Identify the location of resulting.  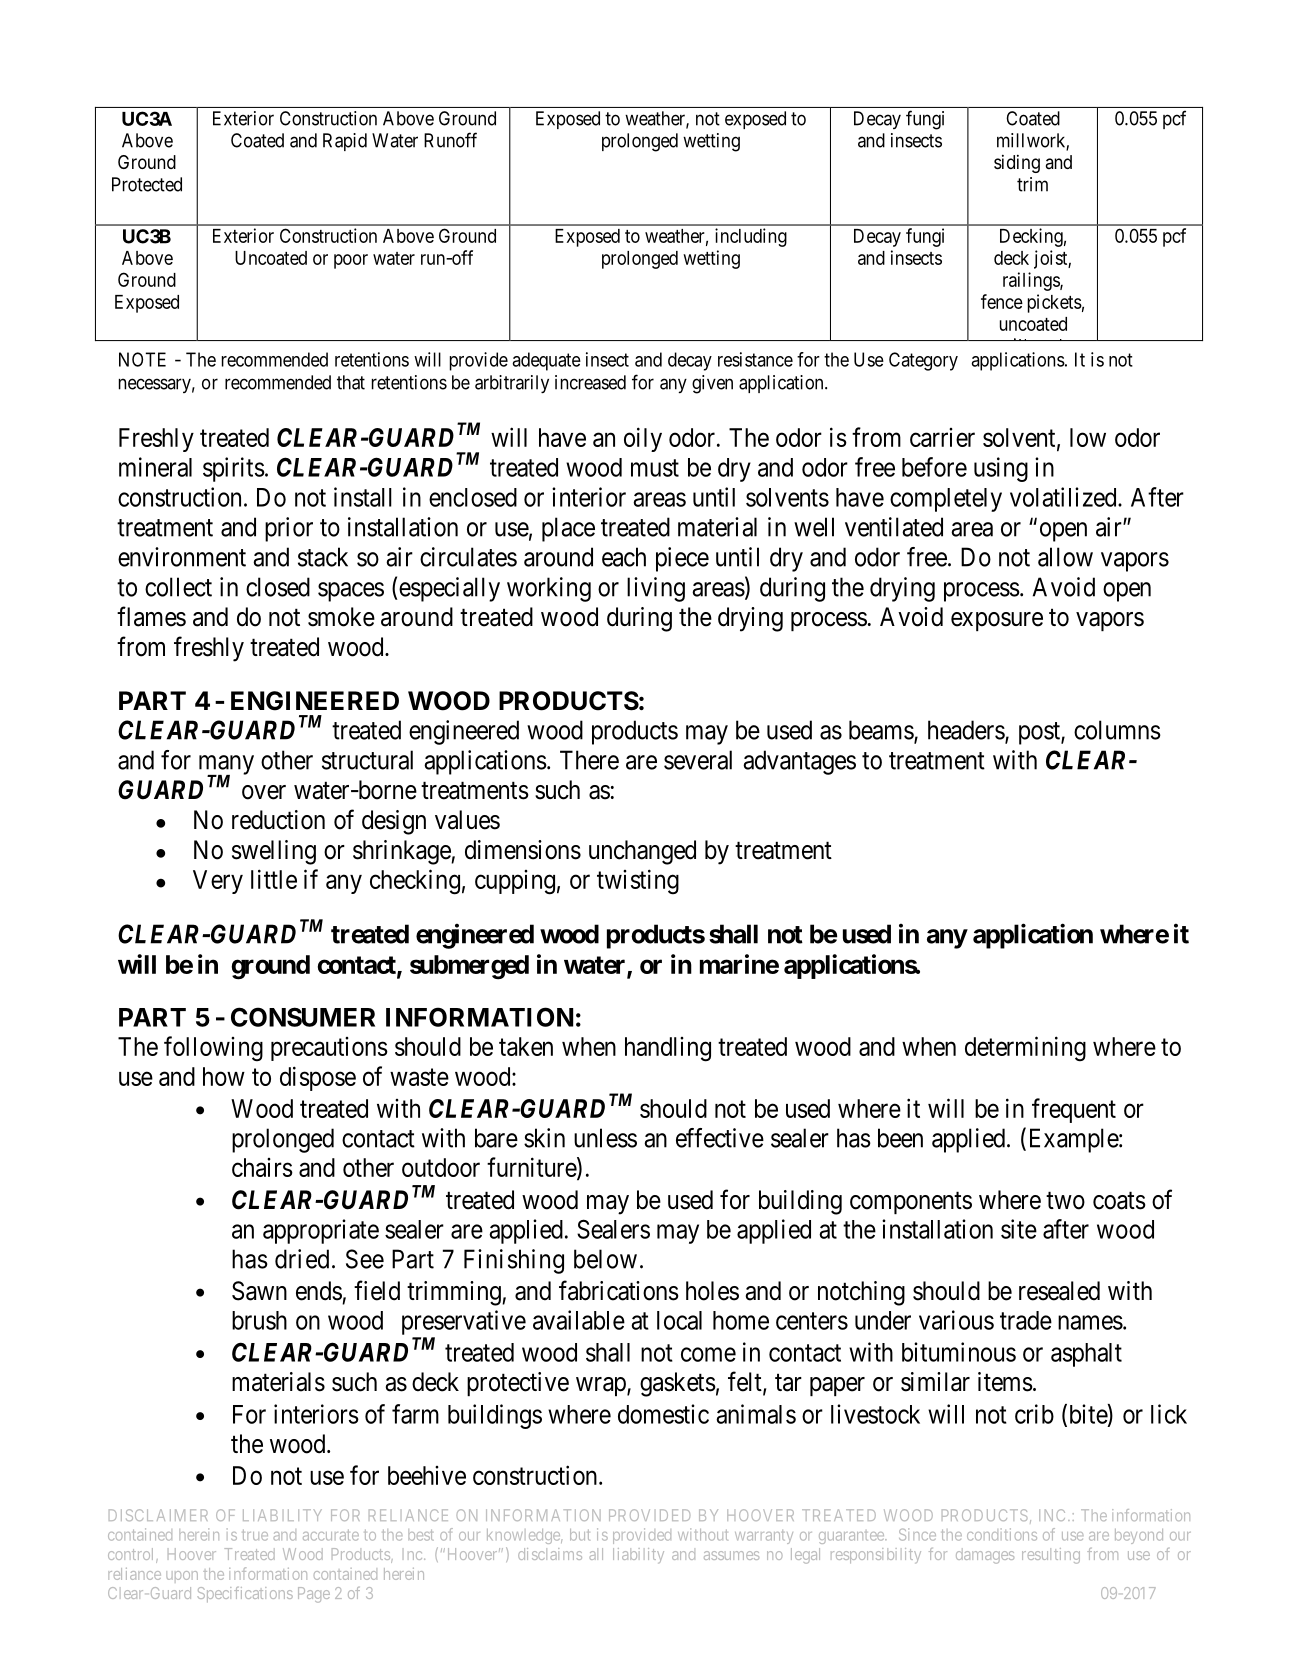
(1051, 1556).
